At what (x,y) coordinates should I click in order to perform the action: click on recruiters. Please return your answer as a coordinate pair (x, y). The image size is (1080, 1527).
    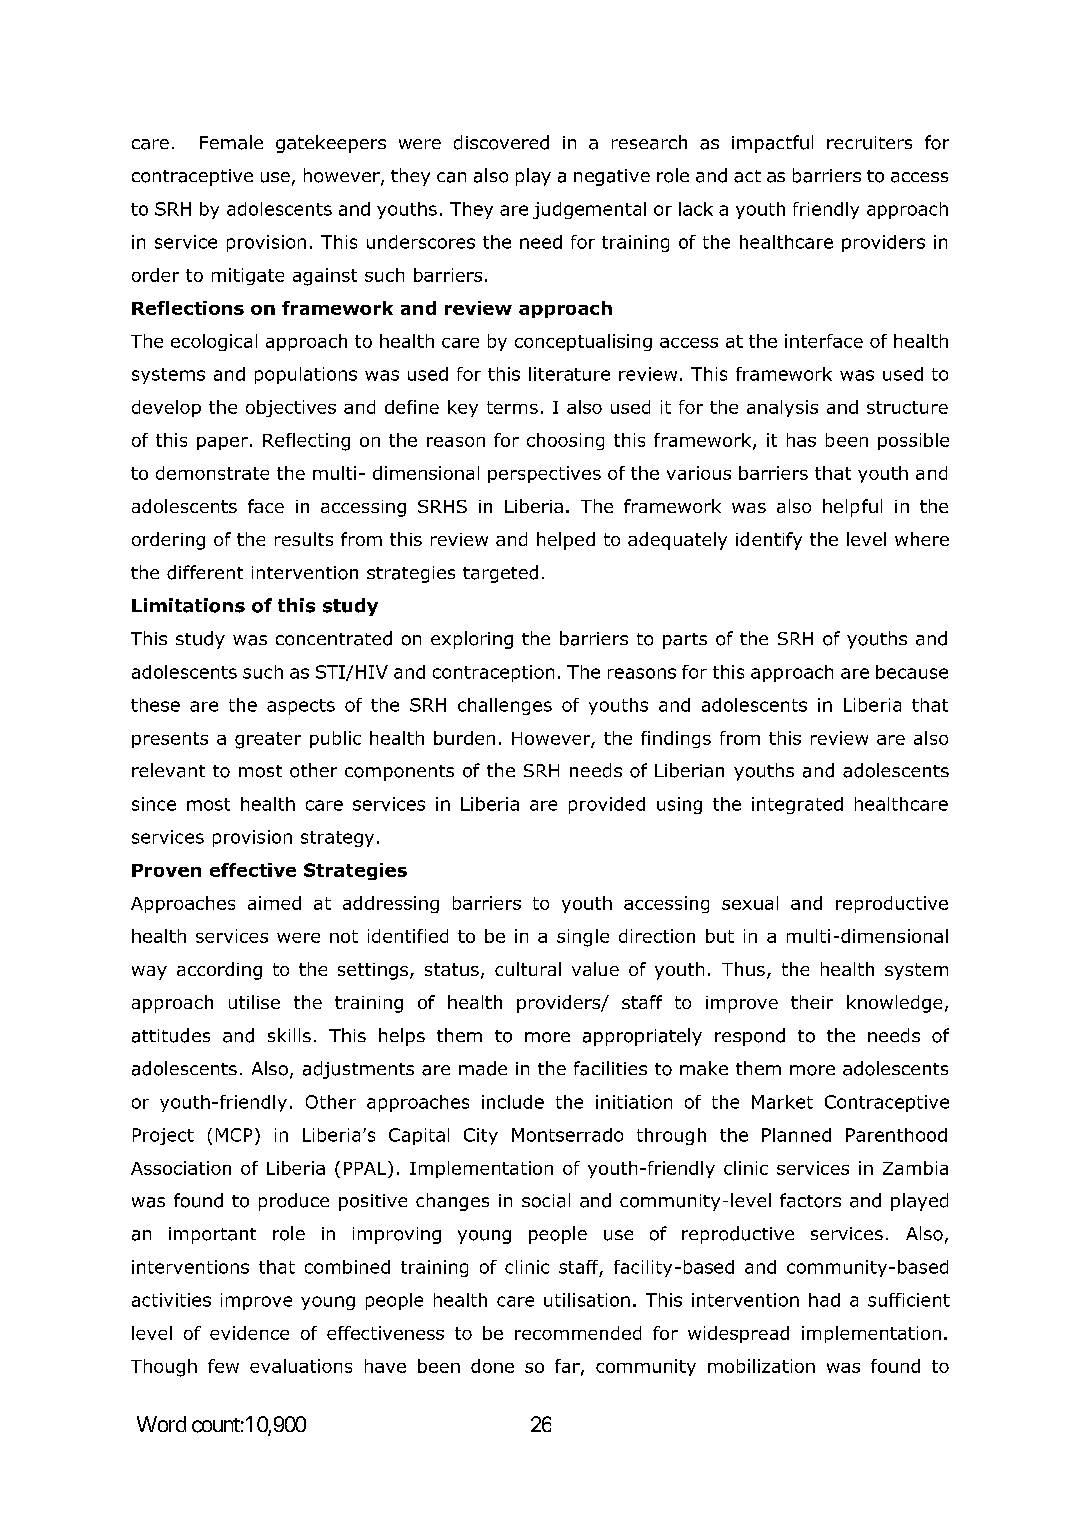
    Looking at the image, I should click on (869, 143).
